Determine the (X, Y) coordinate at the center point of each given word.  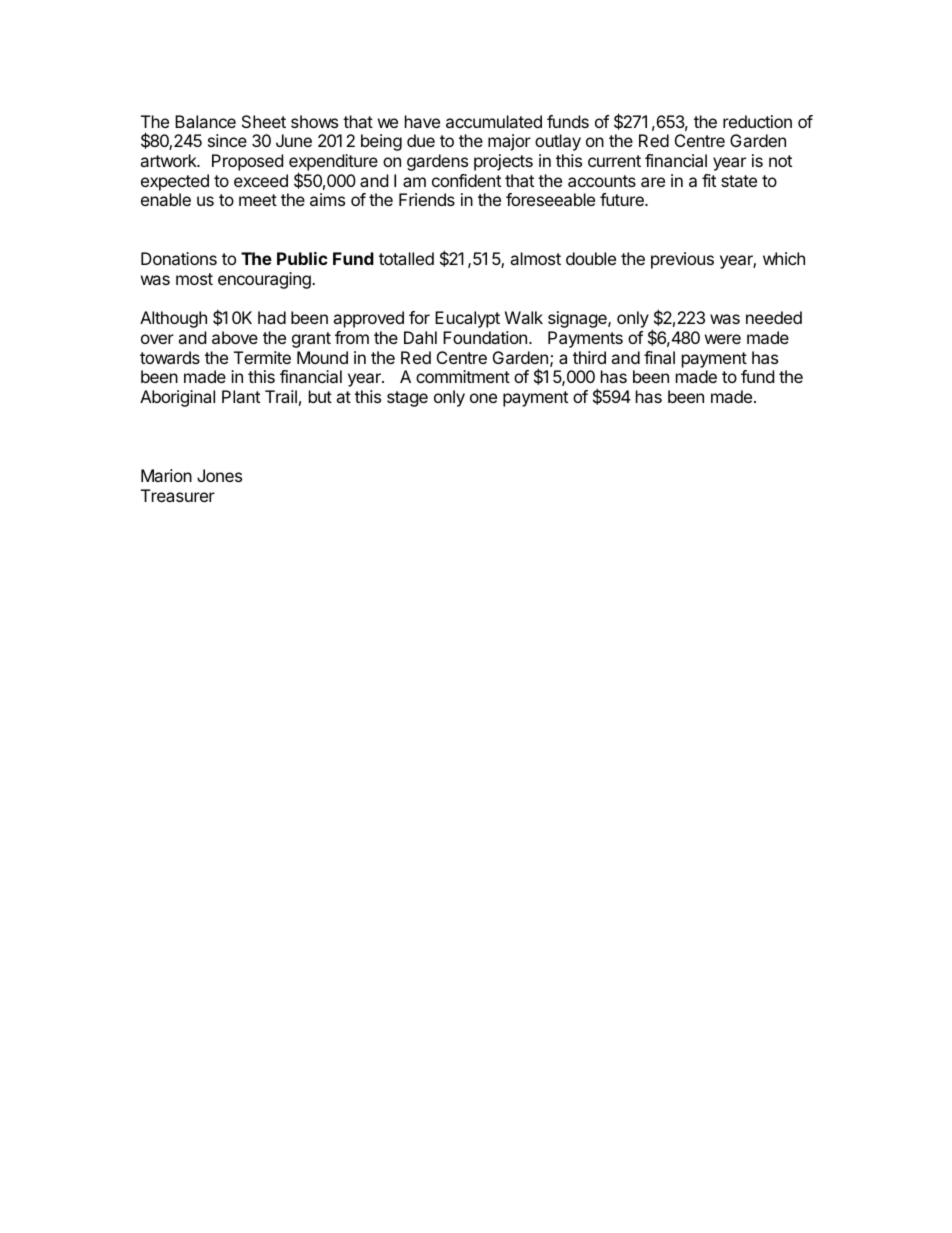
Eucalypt (467, 319)
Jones (219, 475)
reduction (757, 121)
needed (774, 317)
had (272, 317)
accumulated (494, 121)
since (227, 140)
